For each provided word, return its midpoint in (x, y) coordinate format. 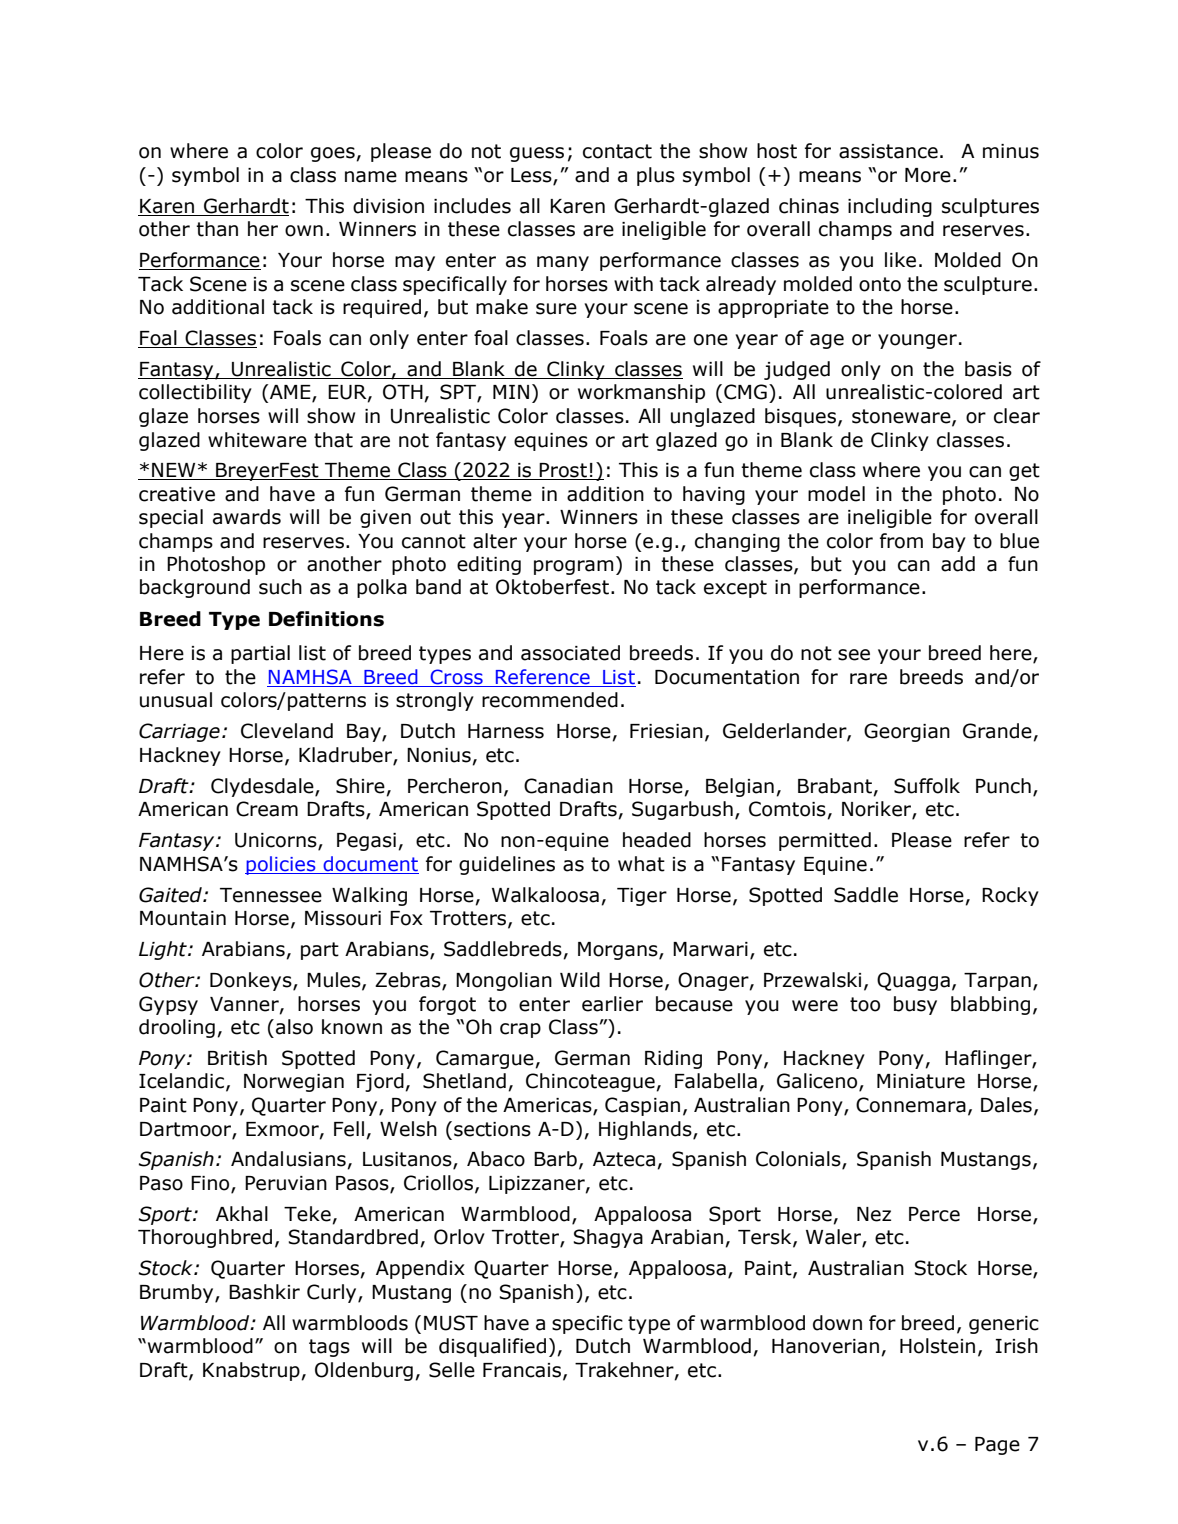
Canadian (568, 786)
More (928, 175)
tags (329, 1348)
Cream (267, 809)
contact (617, 151)
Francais (522, 1370)
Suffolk (927, 786)
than (217, 229)
